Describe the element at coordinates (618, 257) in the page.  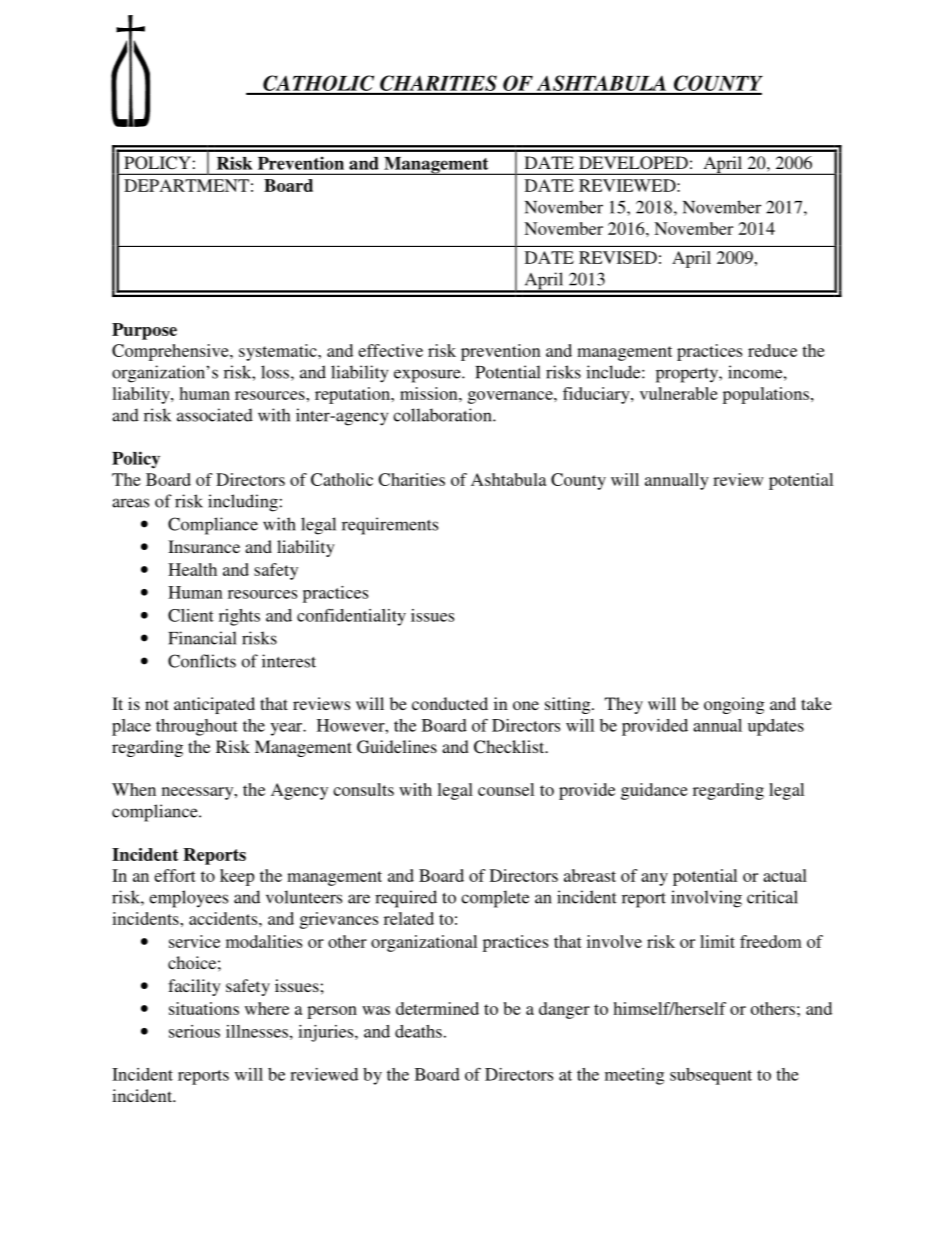
I see `REVISED` at that location.
